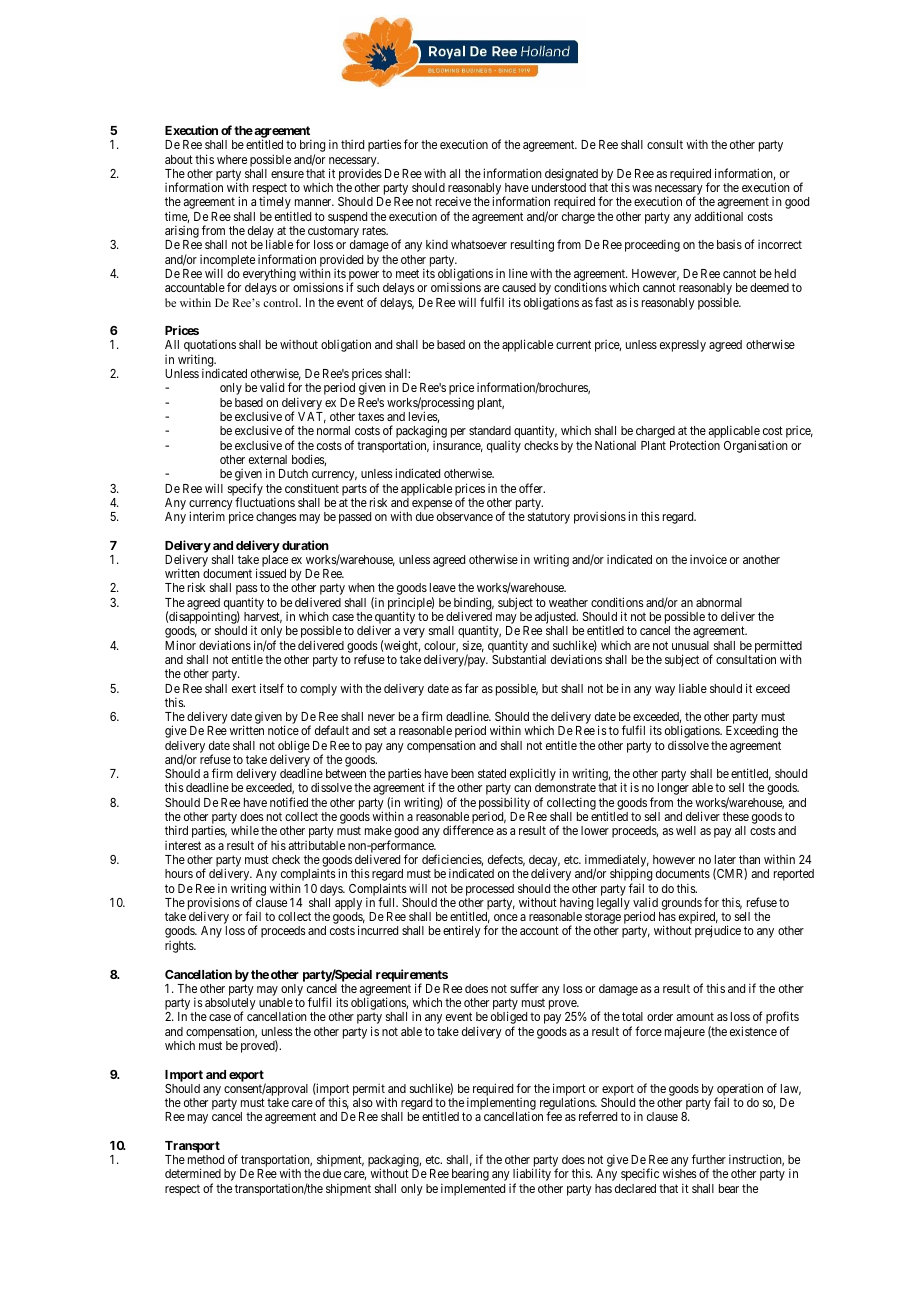 Image resolution: width=924 pixels, height=1308 pixels. I want to click on fluctuations, so click(265, 502).
